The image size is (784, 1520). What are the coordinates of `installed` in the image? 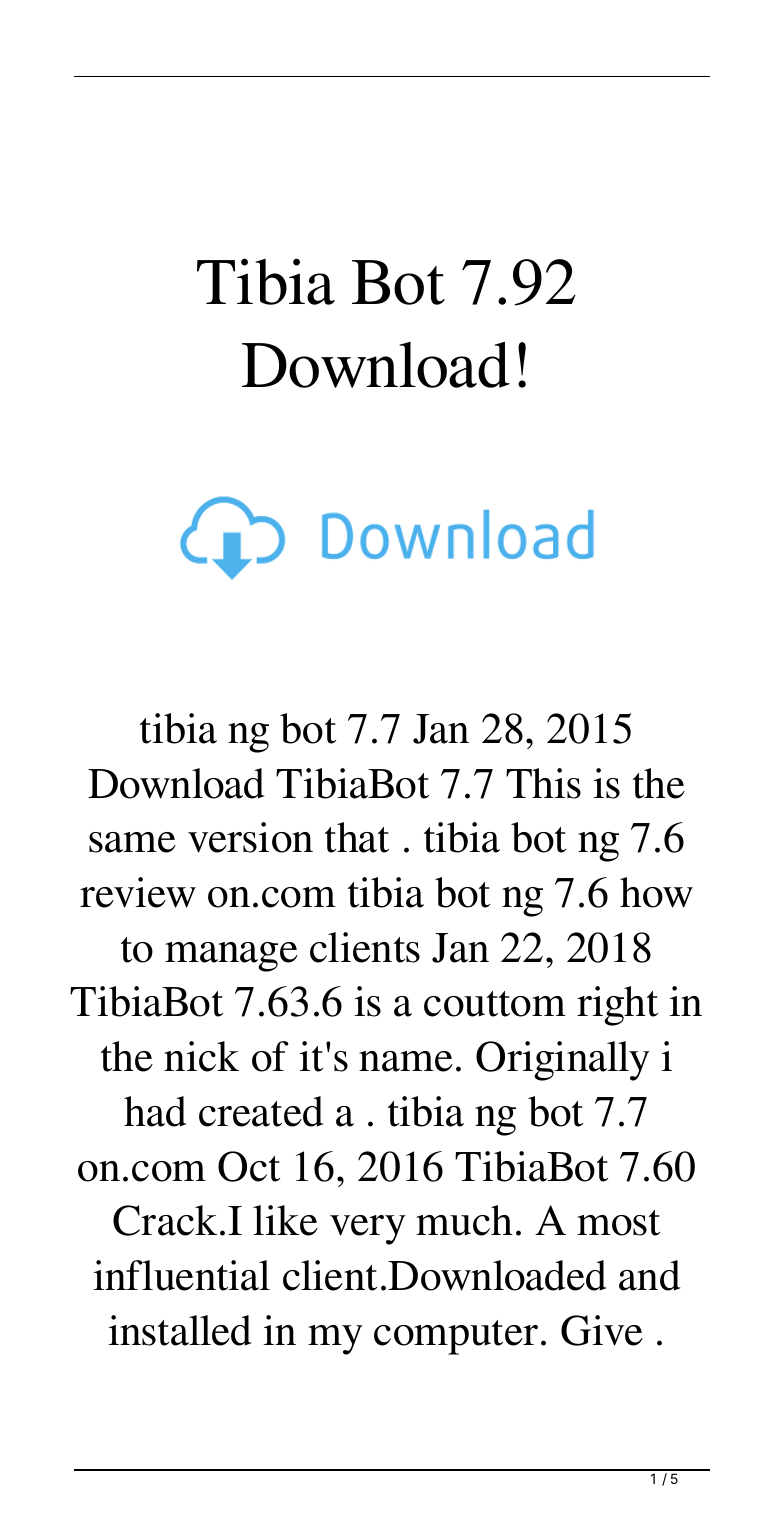 It's located at (179, 1330).
